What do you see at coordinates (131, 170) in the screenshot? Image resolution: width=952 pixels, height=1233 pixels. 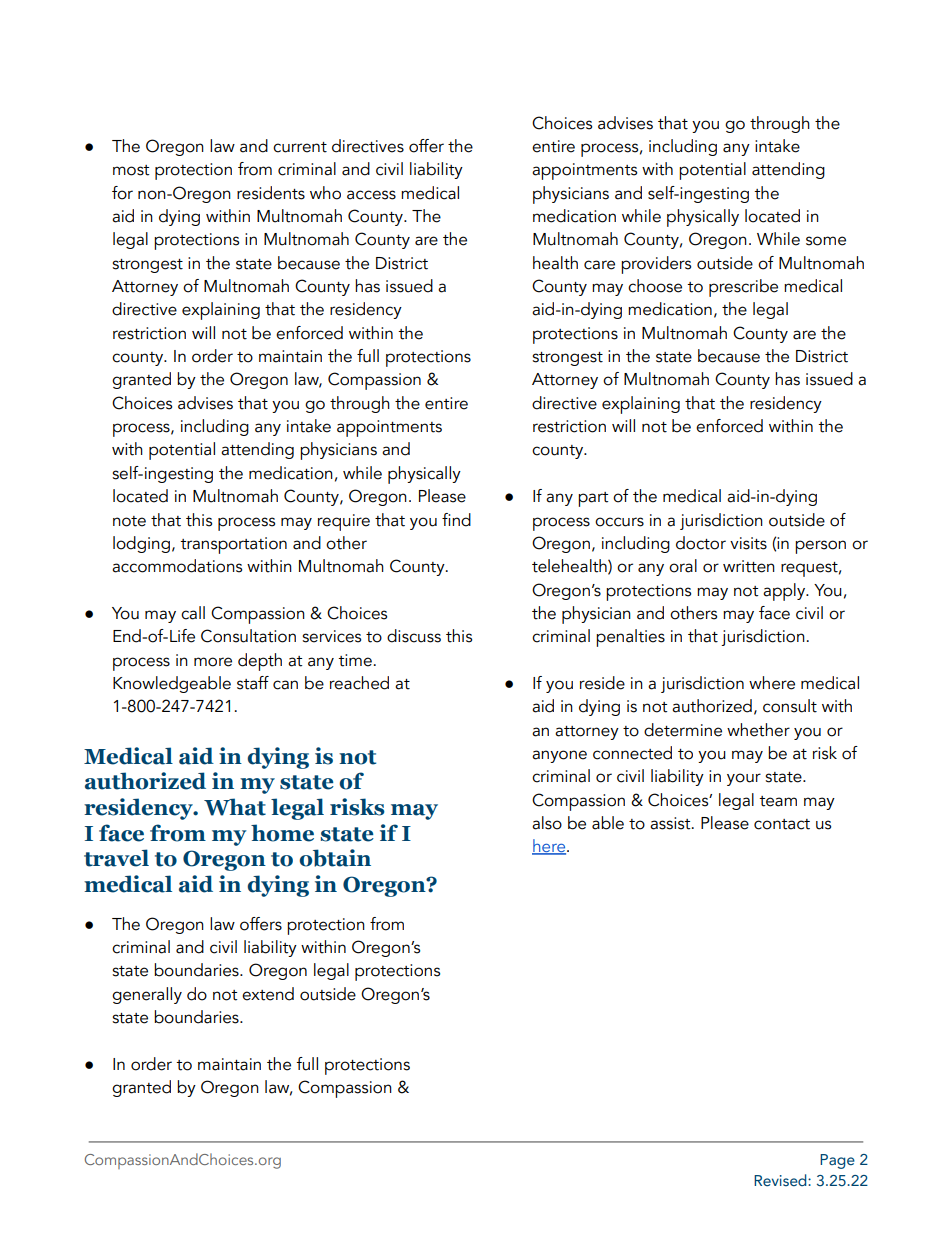 I see `most` at bounding box center [131, 170].
